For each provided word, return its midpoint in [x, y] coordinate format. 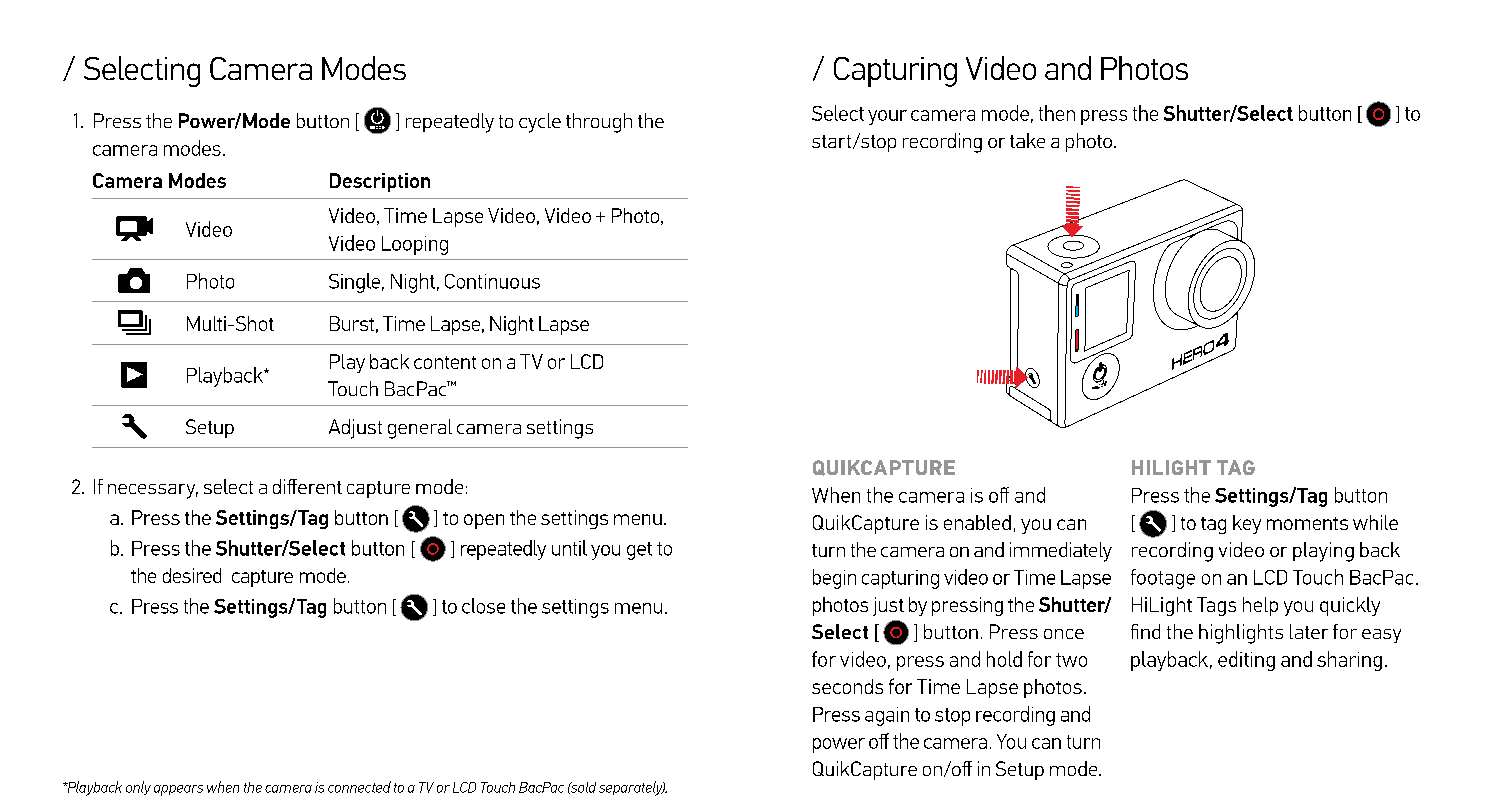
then [1057, 113]
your [887, 117]
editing [1246, 661]
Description [380, 182]
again [887, 716]
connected [359, 787]
